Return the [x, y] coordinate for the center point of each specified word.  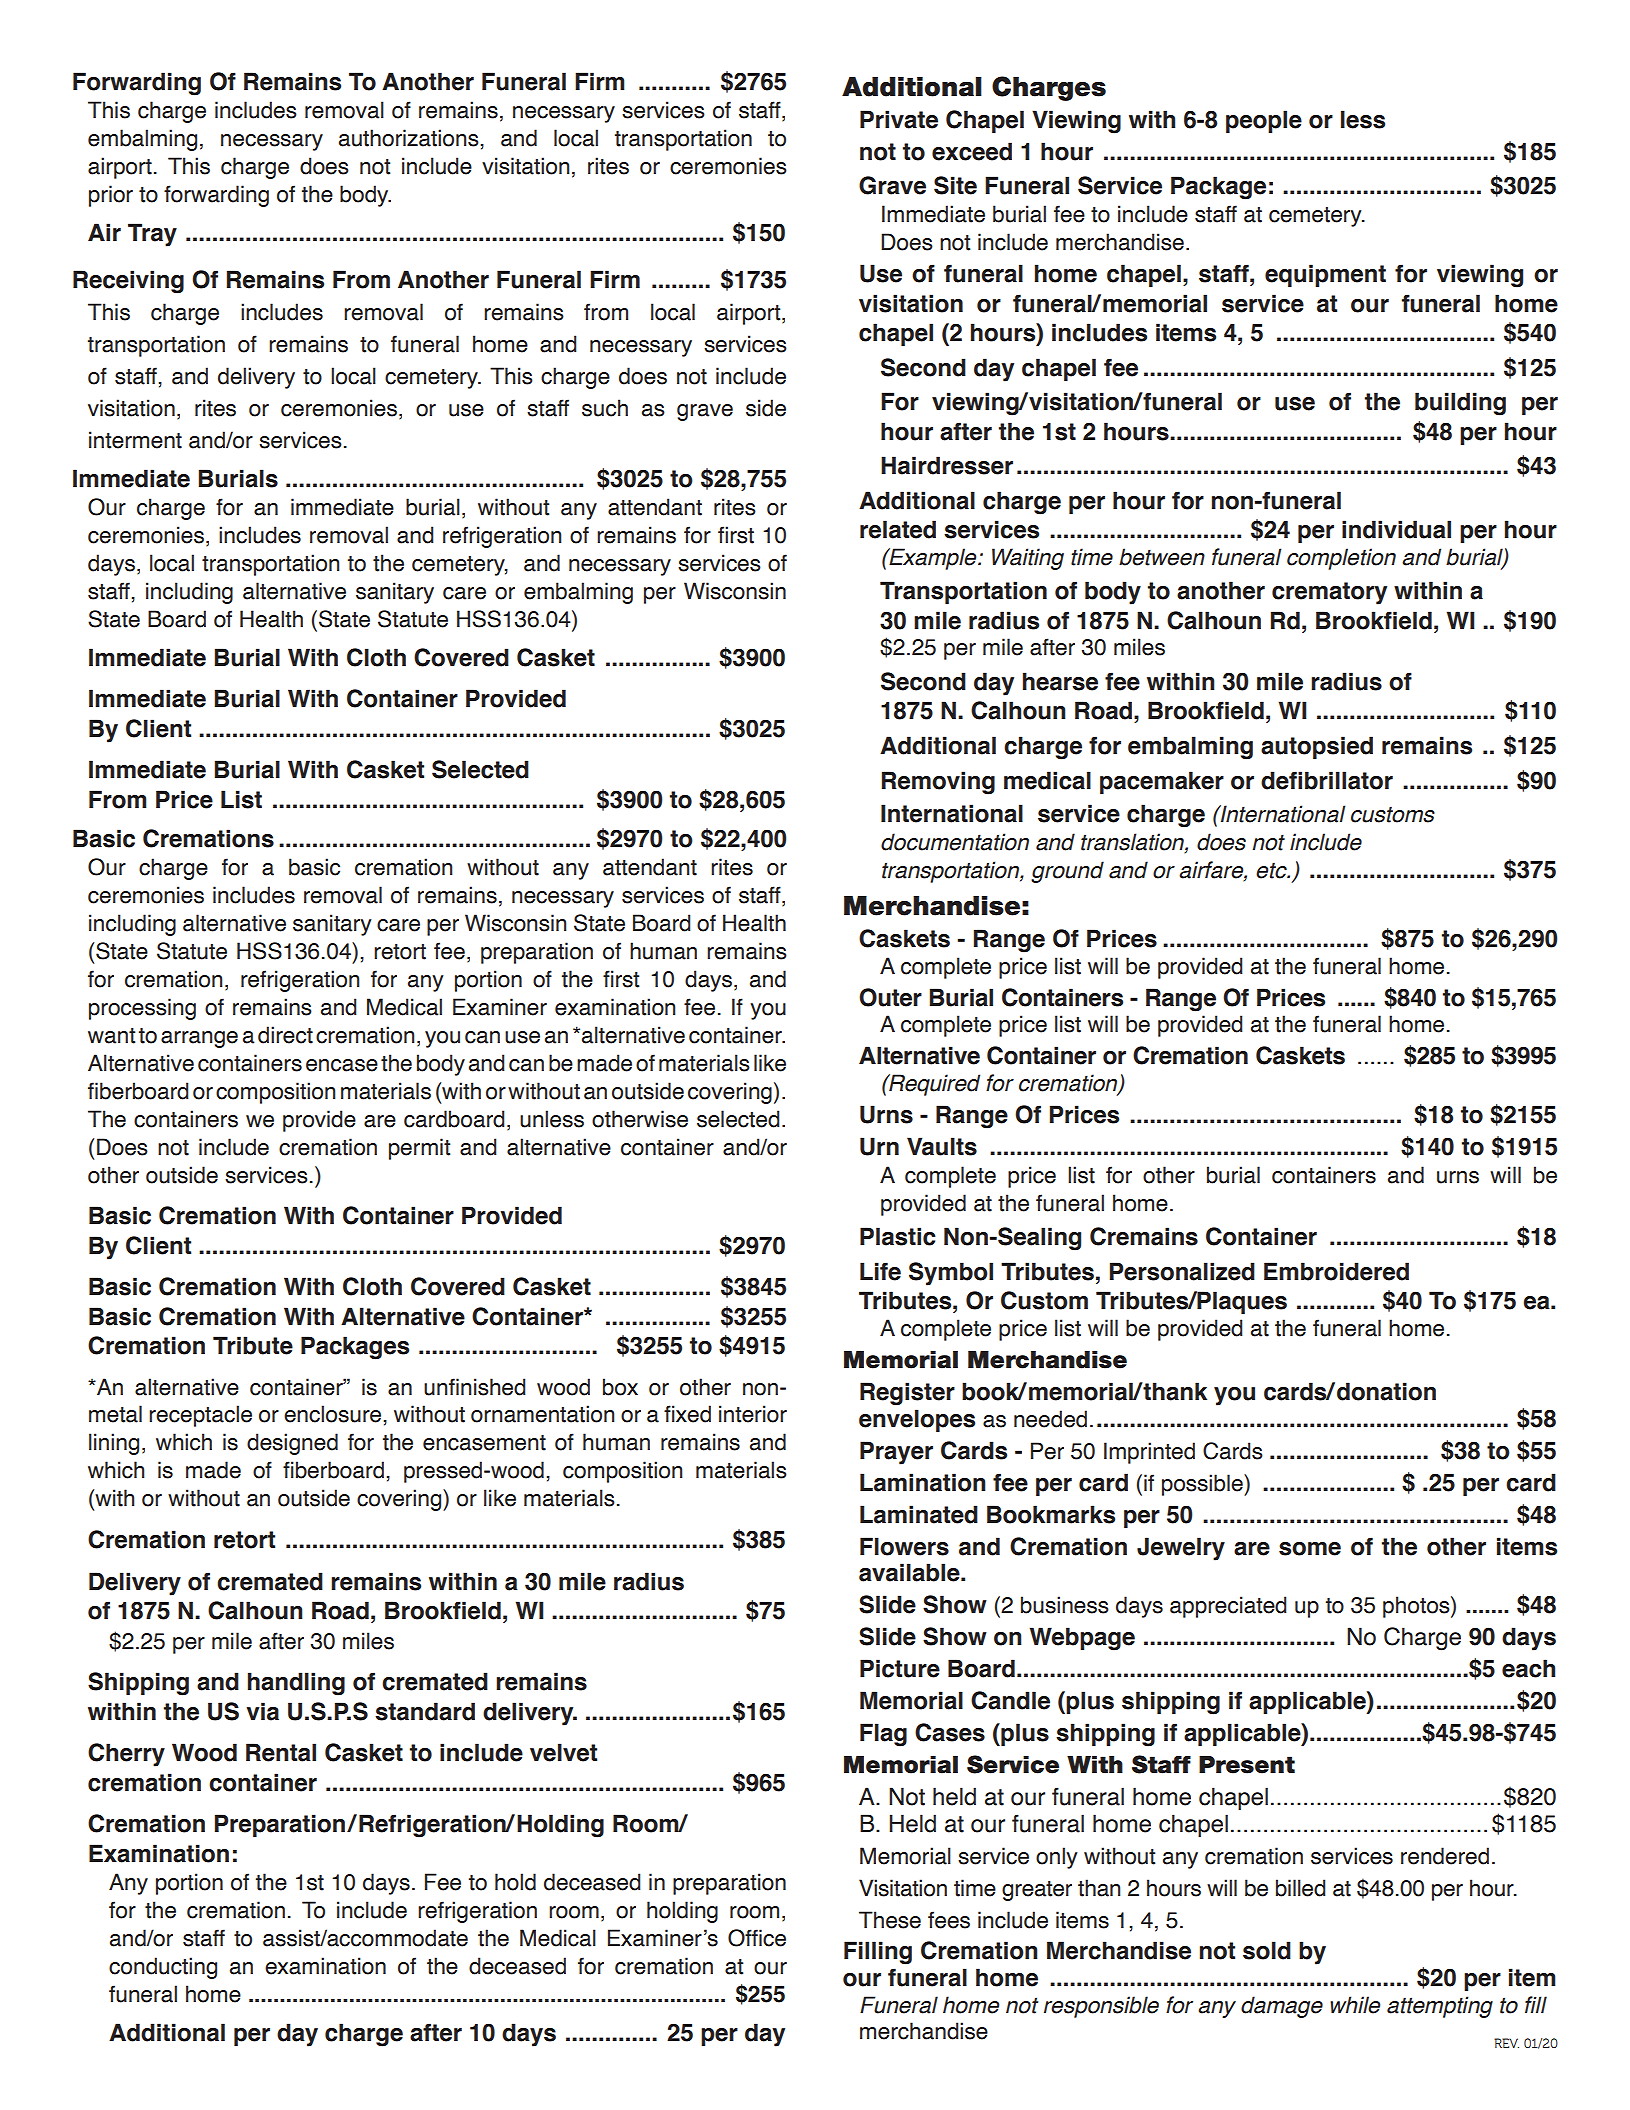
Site [955, 185]
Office [757, 1938]
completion [1341, 559]
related [898, 529]
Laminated [919, 1514]
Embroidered [1336, 1271]
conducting [163, 1968]
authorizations [410, 138]
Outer [890, 997]
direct [285, 1035]
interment [135, 440]
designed [292, 1444]
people [1264, 121]
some [1310, 1549]
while [1355, 2005]
